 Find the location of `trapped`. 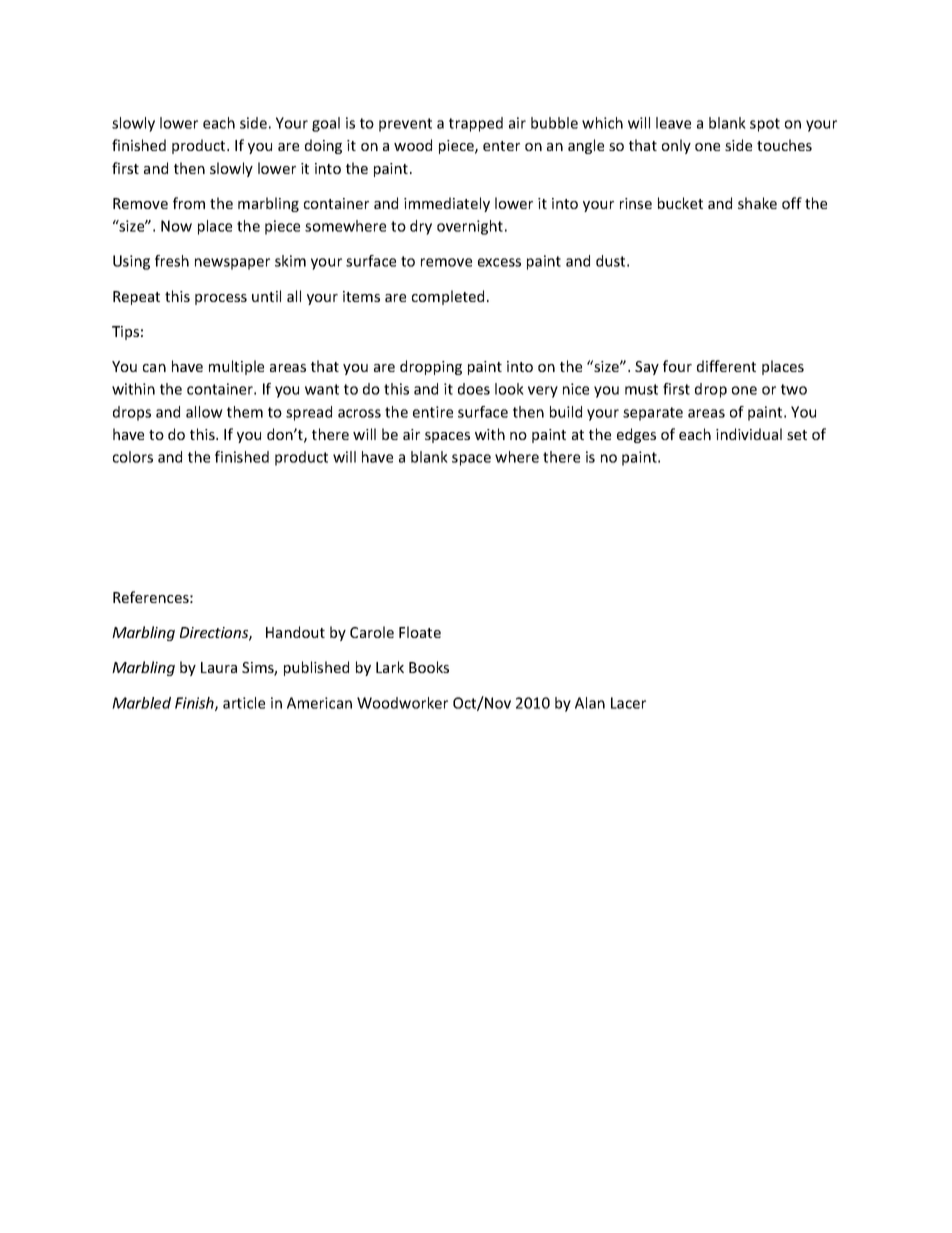

trapped is located at coordinates (476, 124).
